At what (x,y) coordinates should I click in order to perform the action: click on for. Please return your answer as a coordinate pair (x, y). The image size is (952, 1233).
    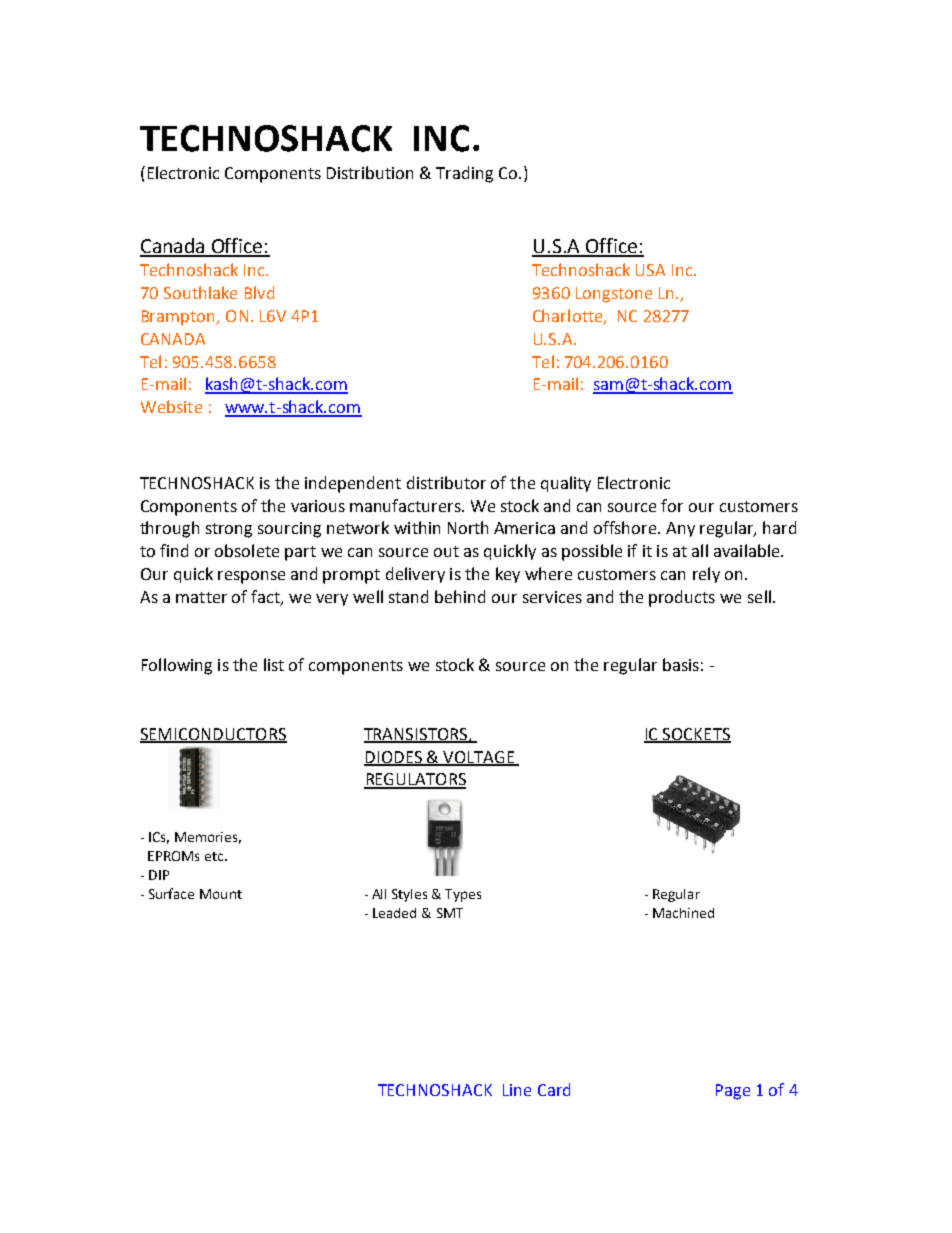
    Looking at the image, I should click on (672, 505).
